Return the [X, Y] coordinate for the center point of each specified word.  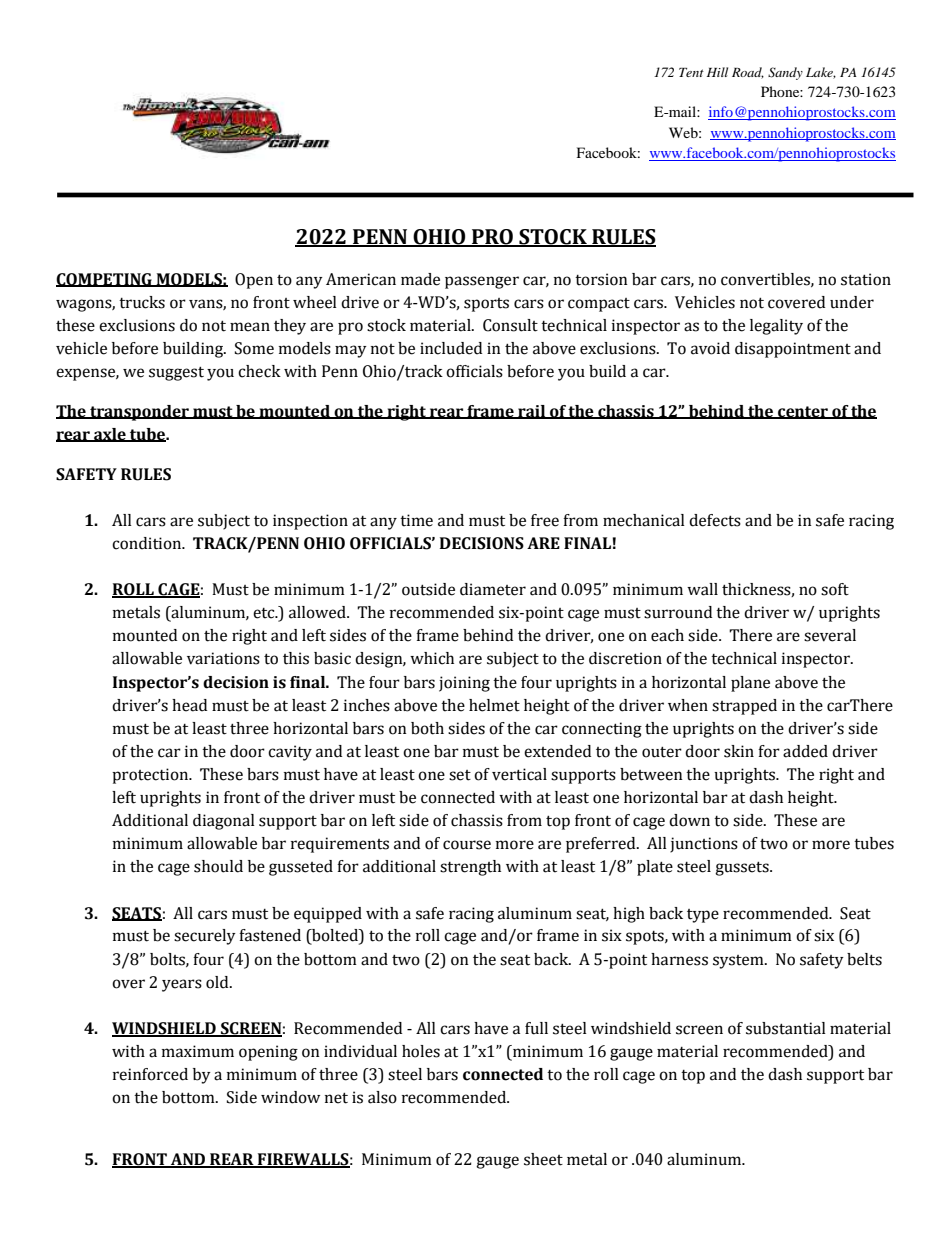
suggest [176, 373]
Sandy [785, 73]
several [830, 635]
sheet [543, 1159]
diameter [493, 589]
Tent [691, 72]
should [218, 866]
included [451, 348]
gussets [743, 868]
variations [223, 658]
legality [776, 327]
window [290, 1097]
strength [470, 868]
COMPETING [105, 280]
